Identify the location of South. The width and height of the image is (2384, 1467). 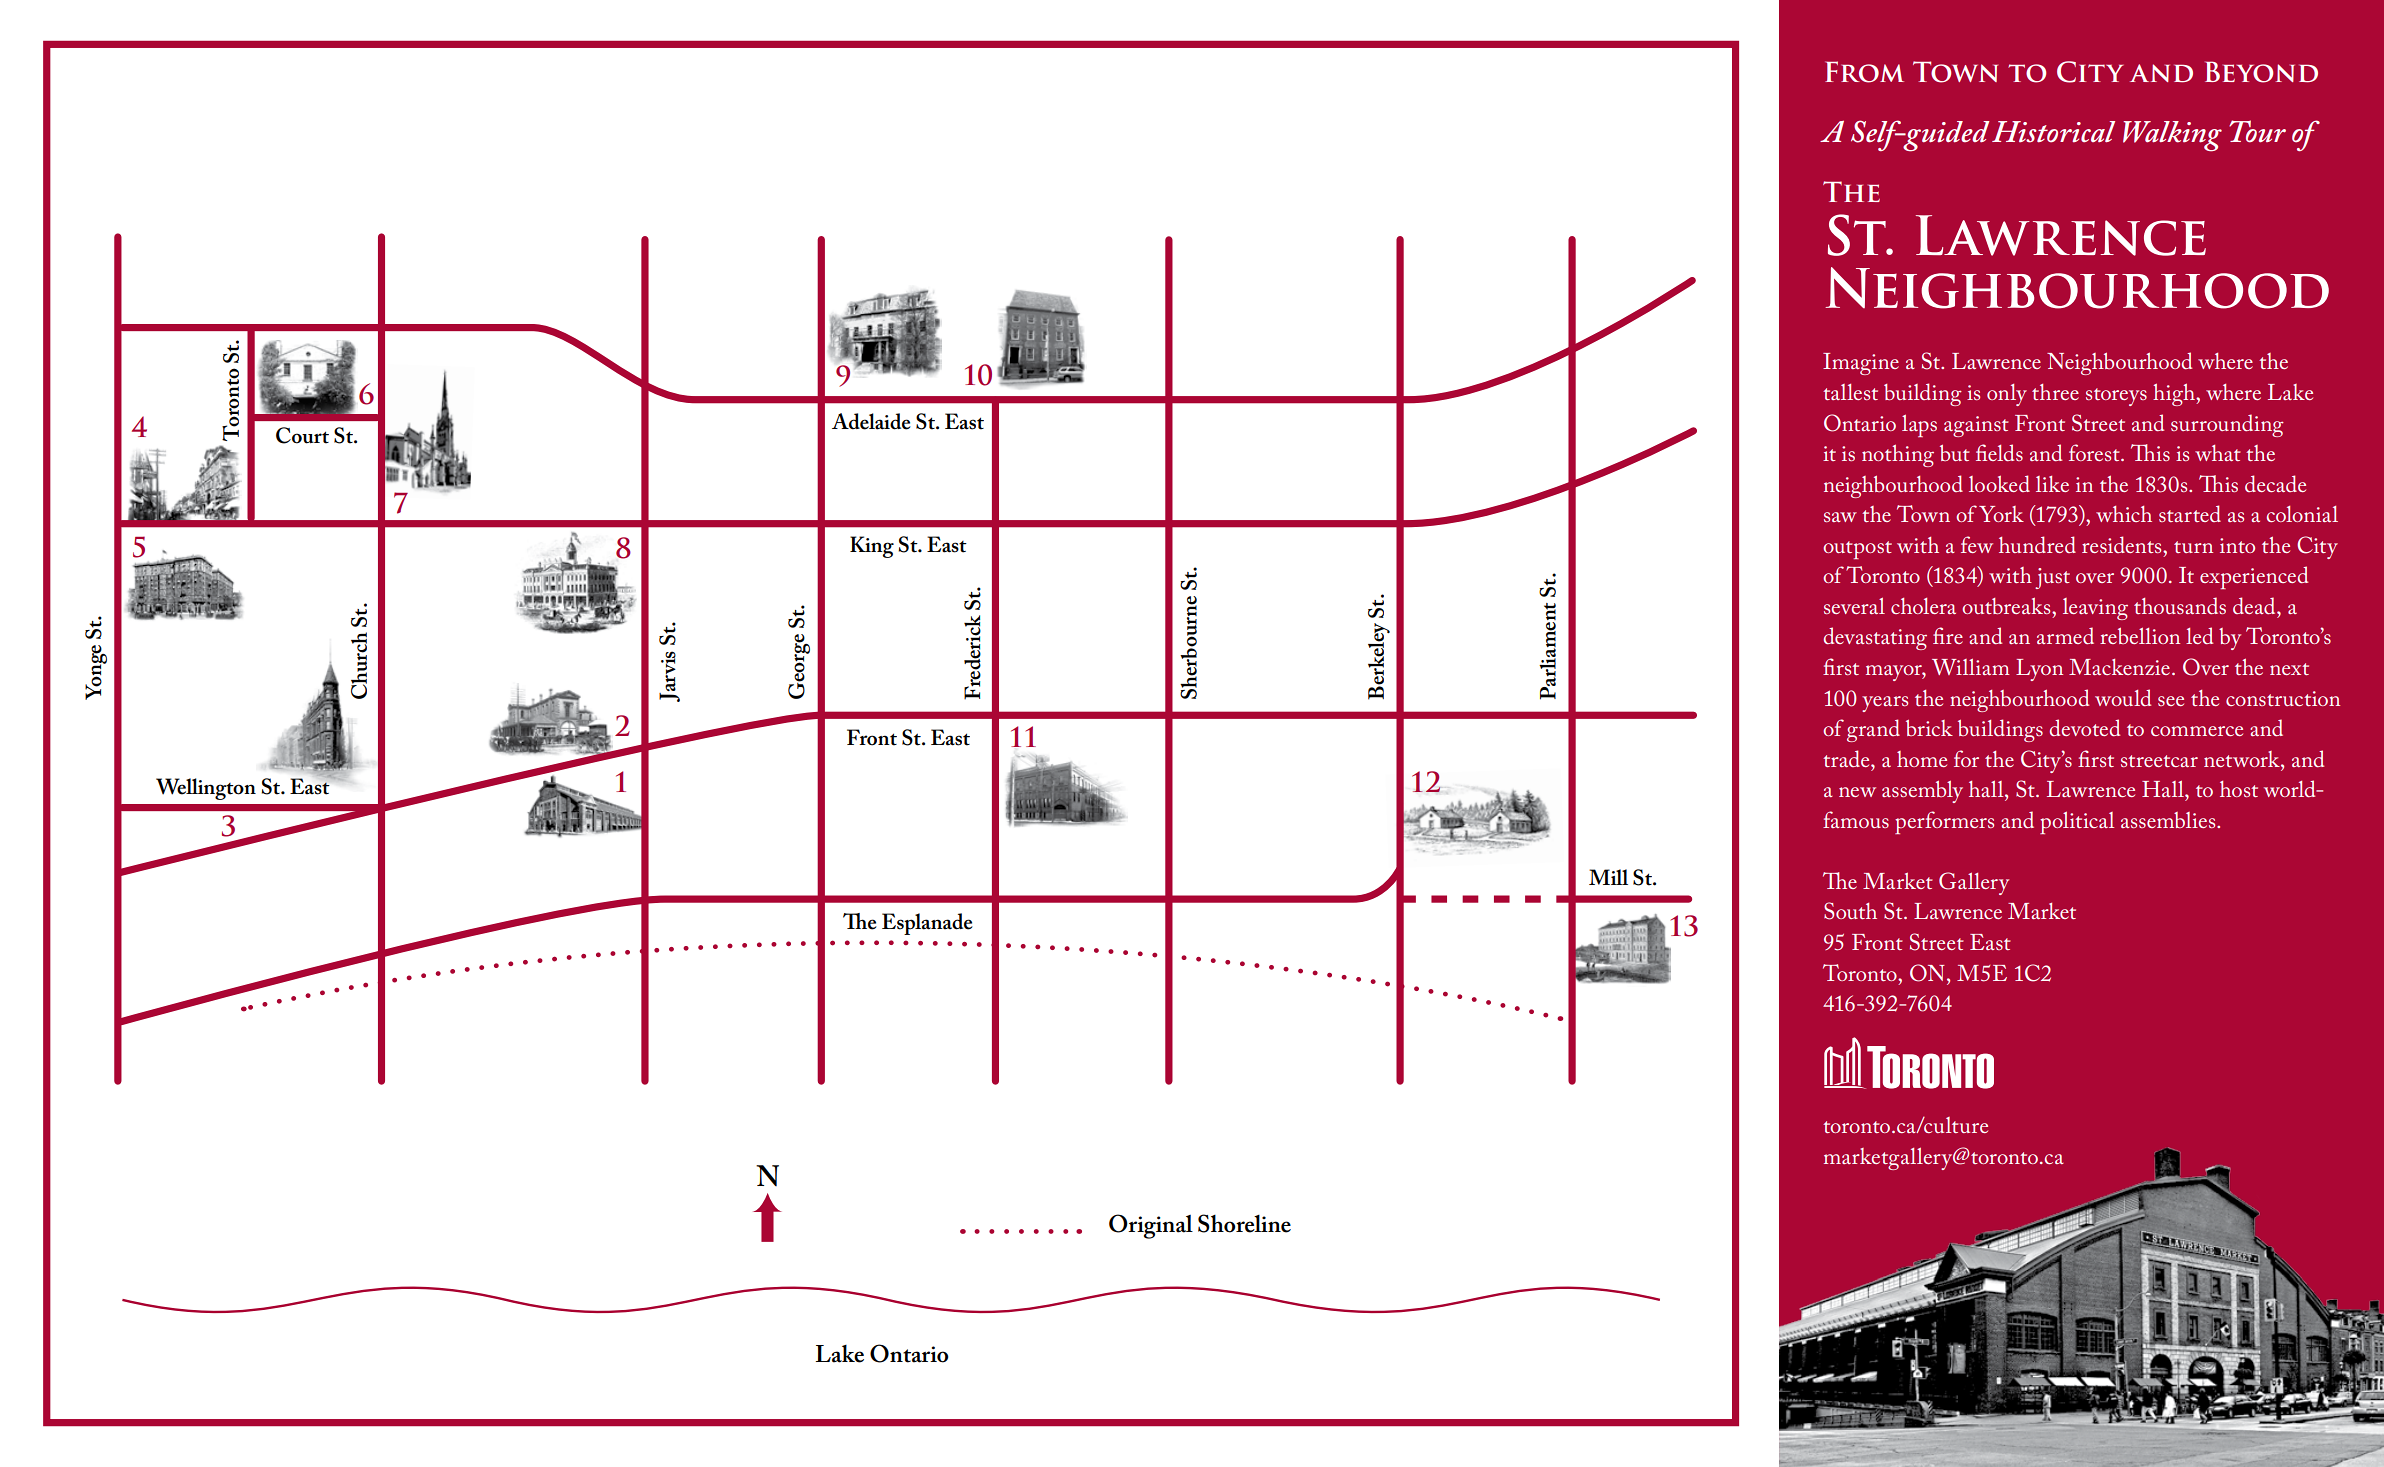
(1850, 911).
